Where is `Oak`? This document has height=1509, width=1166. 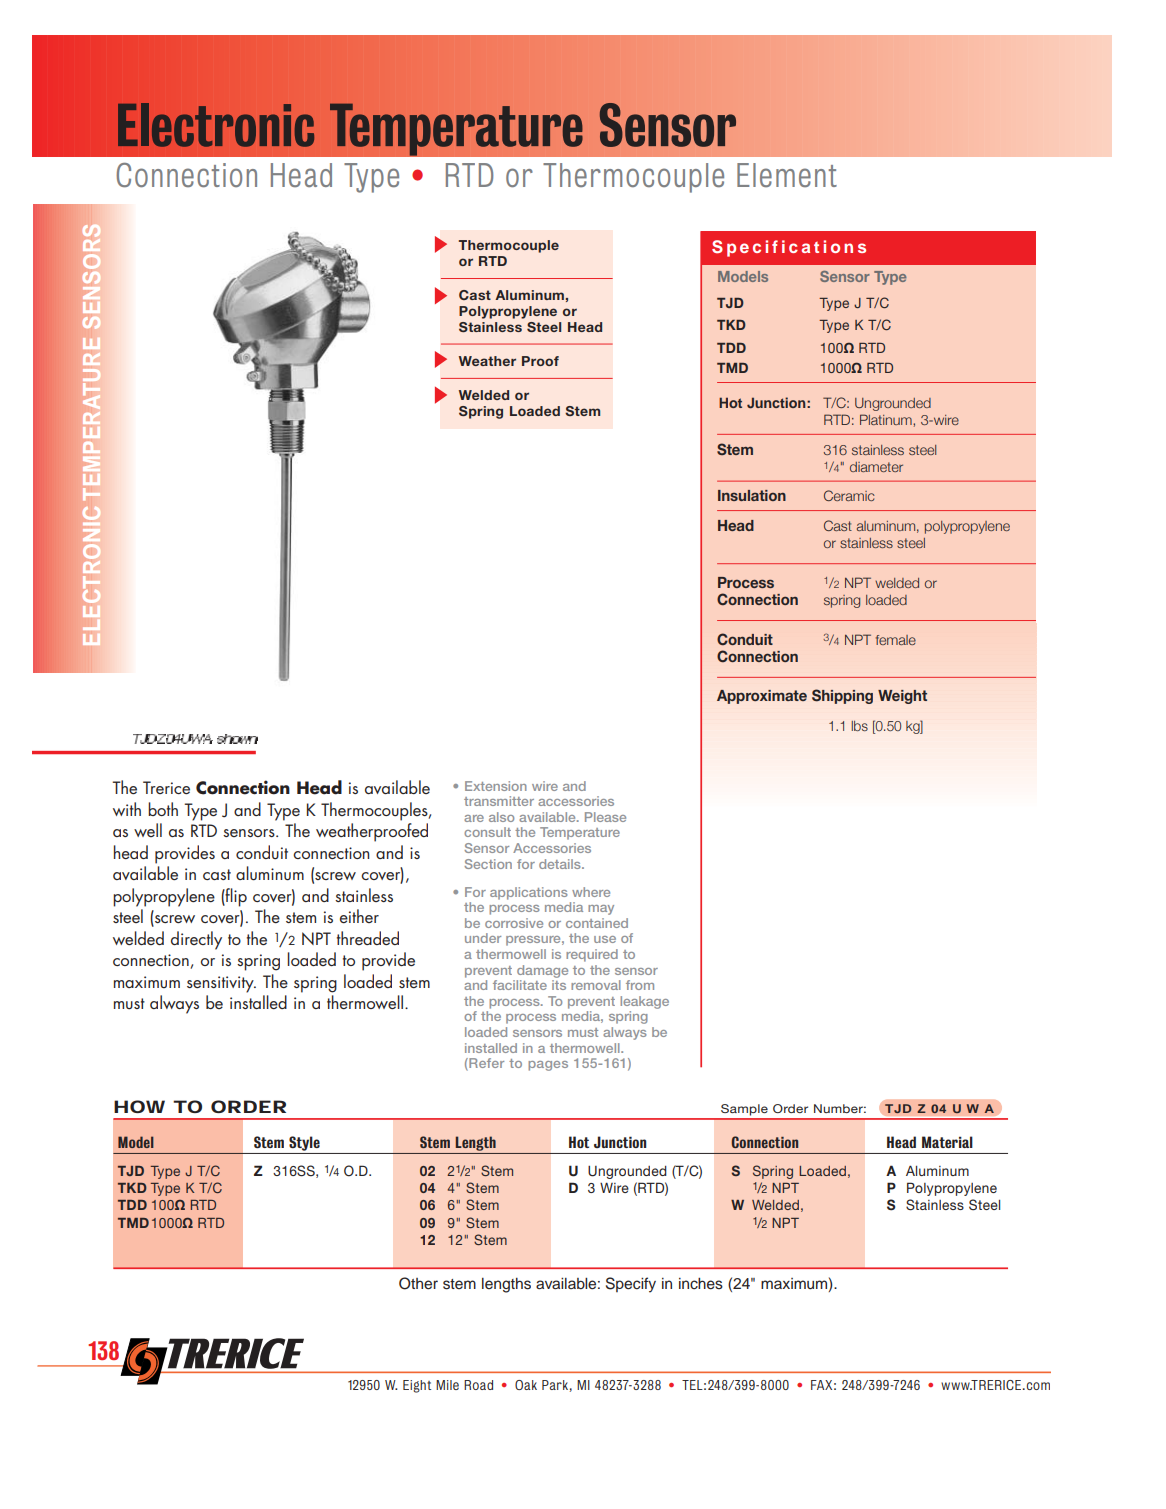 Oak is located at coordinates (526, 1385).
